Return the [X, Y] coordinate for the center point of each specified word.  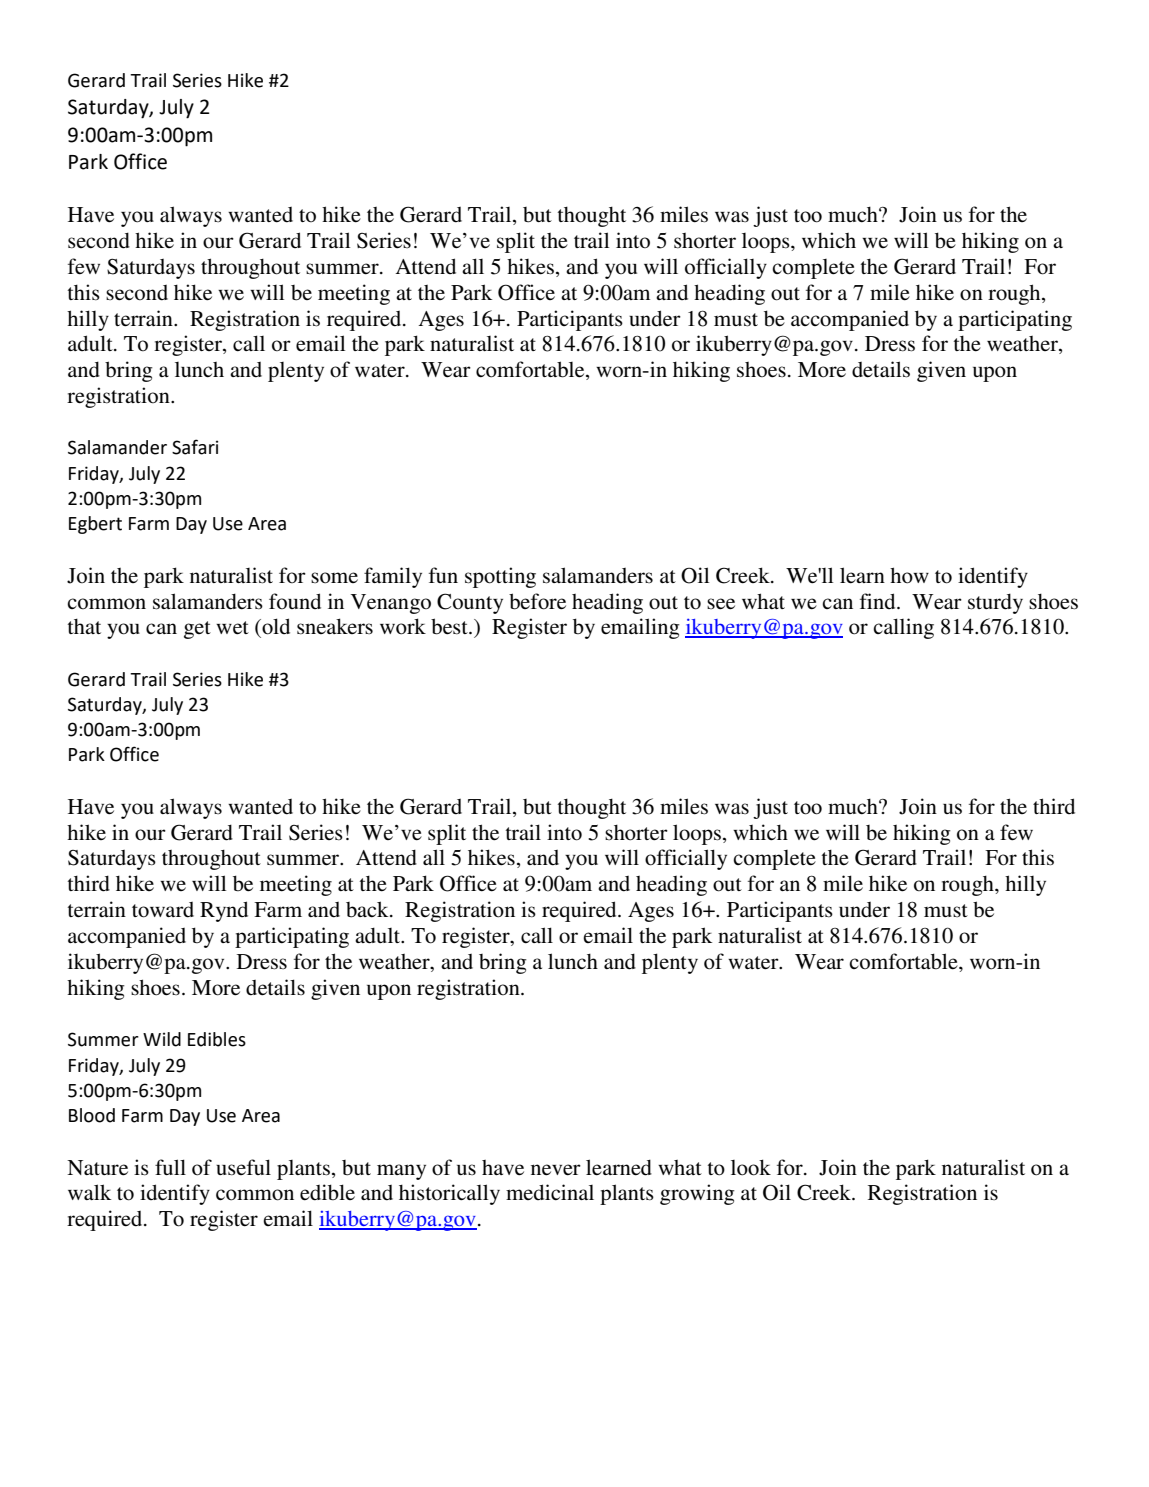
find [879, 601]
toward [163, 910]
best [450, 626]
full [170, 1167]
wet [232, 628]
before [537, 601]
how [909, 575]
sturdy [995, 603]
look [751, 1167]
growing [697, 1194]
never [556, 1170]
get [197, 630]
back [368, 909]
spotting [500, 577]
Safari [195, 447]
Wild [162, 1039]
